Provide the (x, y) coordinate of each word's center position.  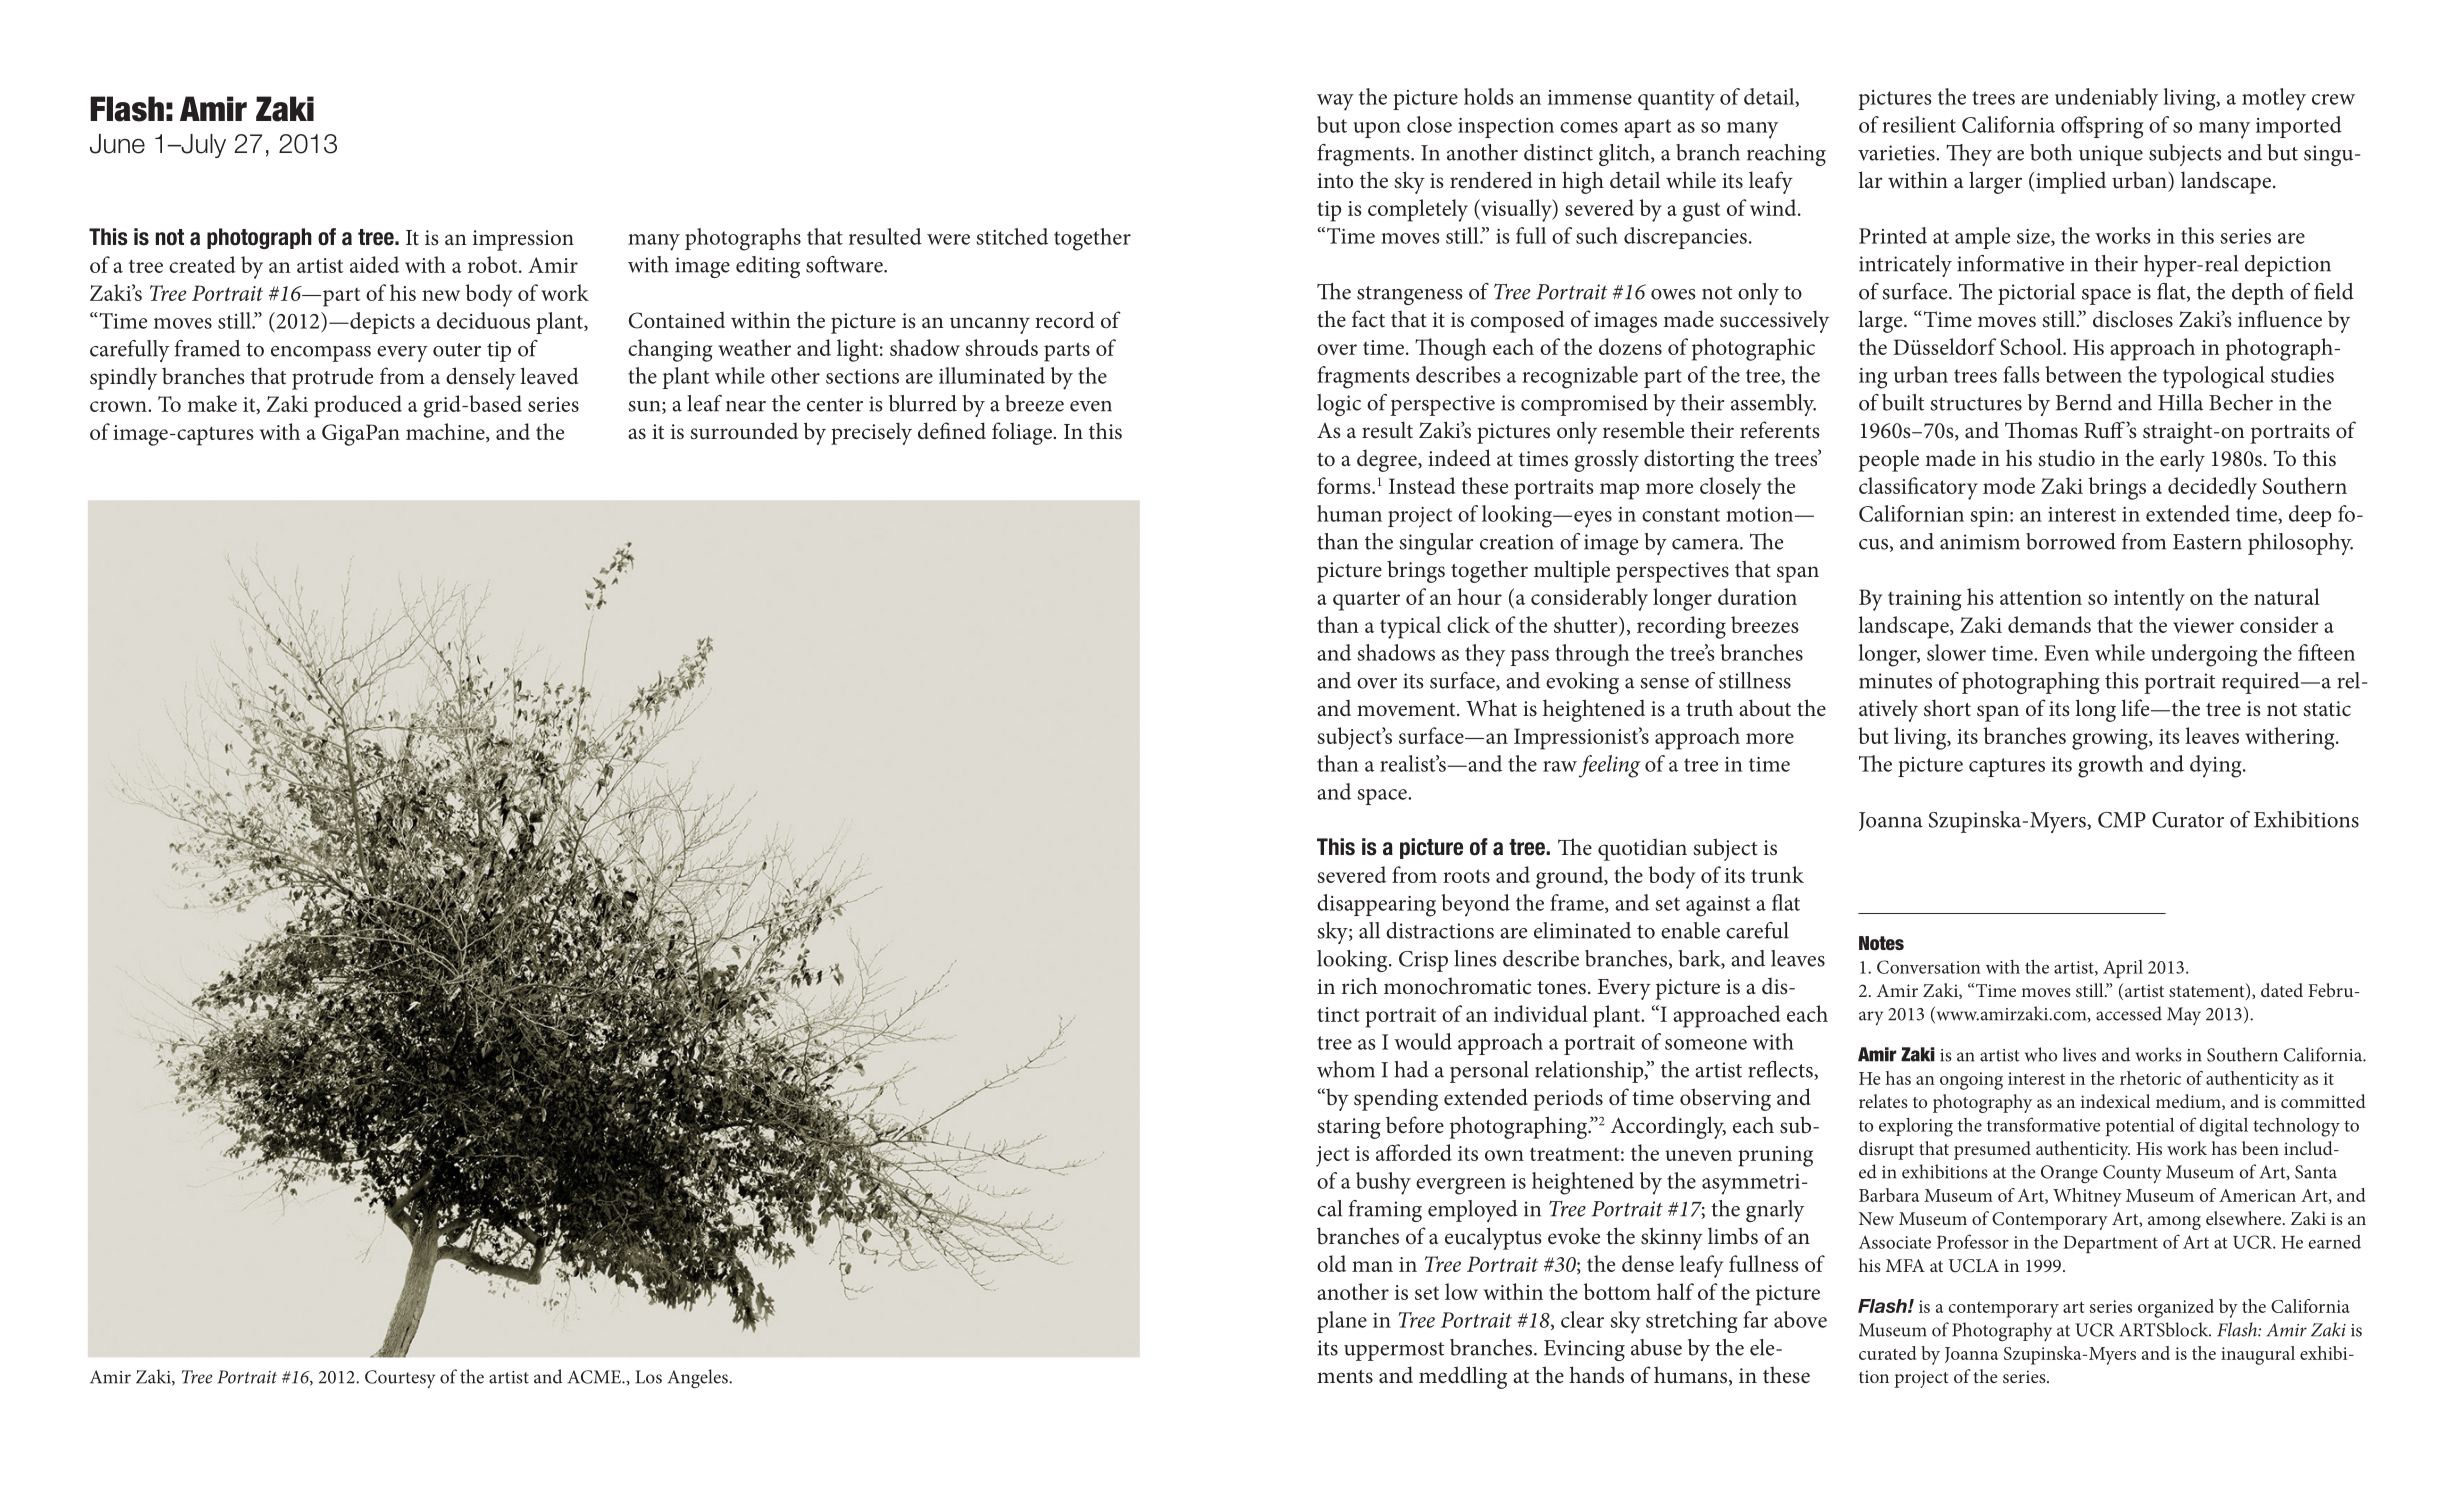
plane (1342, 1322)
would (1423, 1041)
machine (446, 432)
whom (1346, 1069)
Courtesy (400, 1379)
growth (2110, 766)
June (117, 144)
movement (1407, 710)
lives (2079, 1054)
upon (1377, 130)
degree (1388, 460)
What (1491, 708)
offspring (2102, 127)
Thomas (2041, 430)
